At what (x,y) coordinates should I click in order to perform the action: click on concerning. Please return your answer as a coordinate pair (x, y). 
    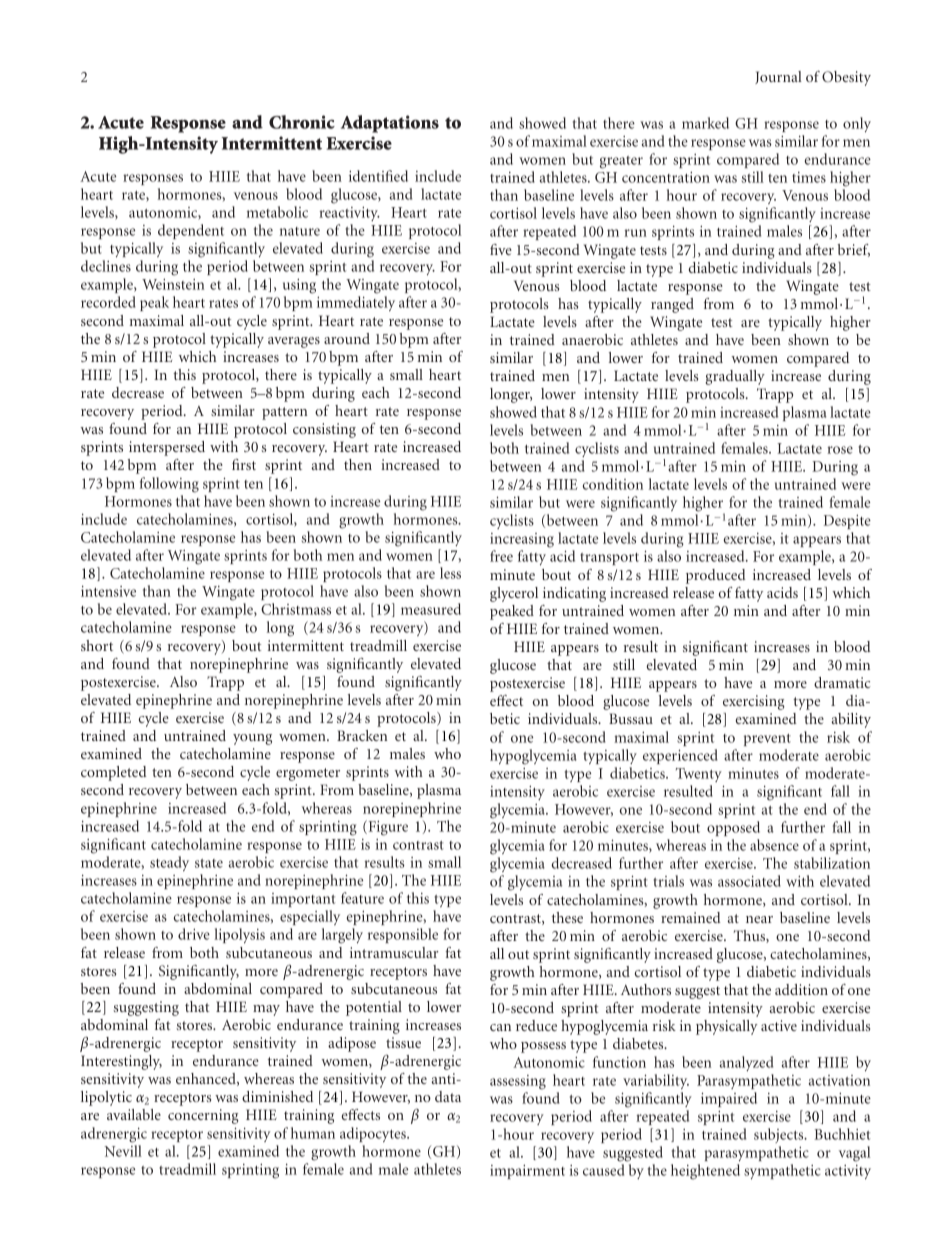
    Looking at the image, I should click on (203, 1116).
